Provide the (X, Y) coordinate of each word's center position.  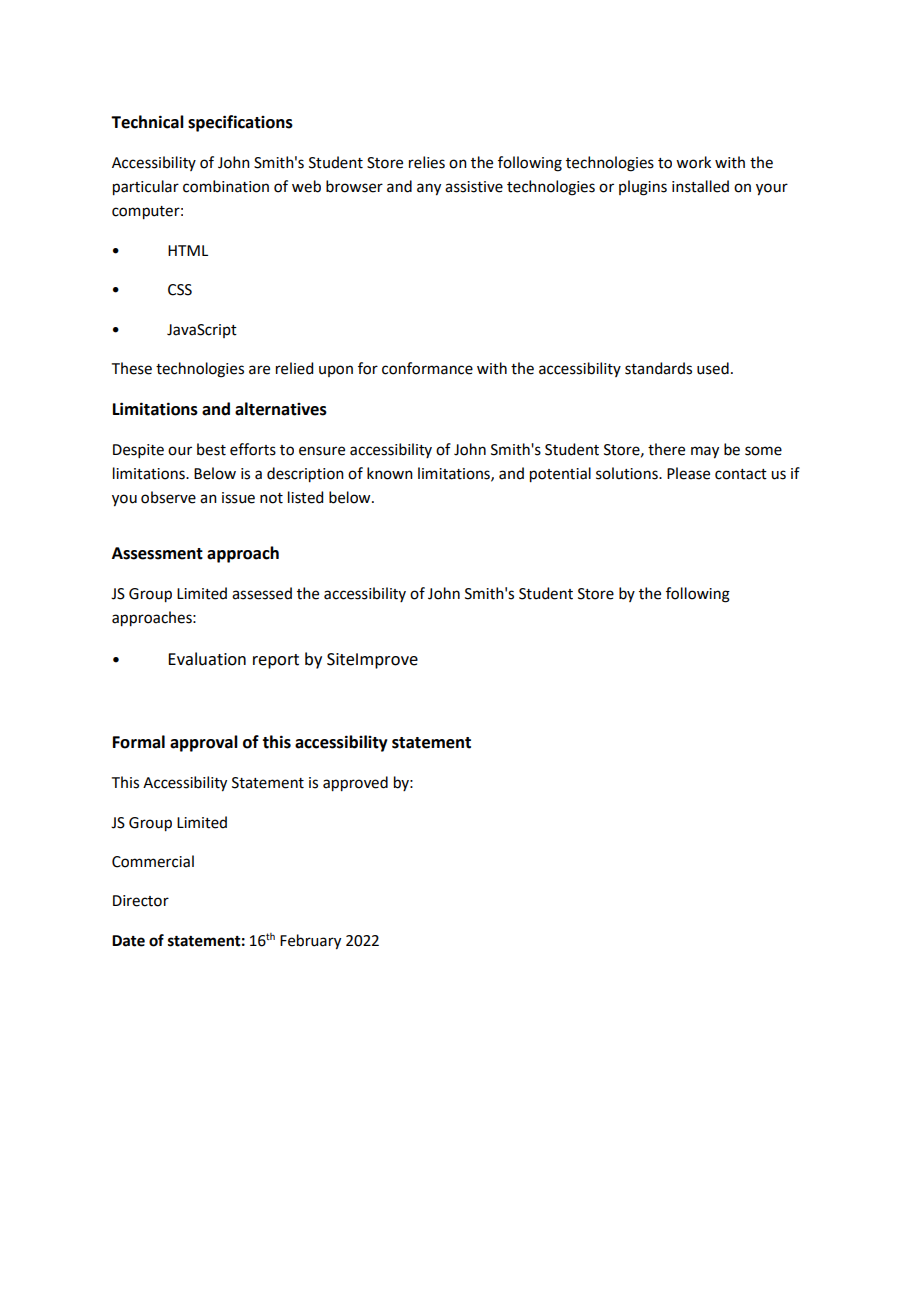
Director (141, 901)
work (693, 162)
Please (688, 473)
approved (355, 784)
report (276, 661)
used (713, 368)
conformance (427, 368)
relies (427, 162)
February (310, 942)
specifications (240, 123)
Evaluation (207, 659)
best (211, 449)
